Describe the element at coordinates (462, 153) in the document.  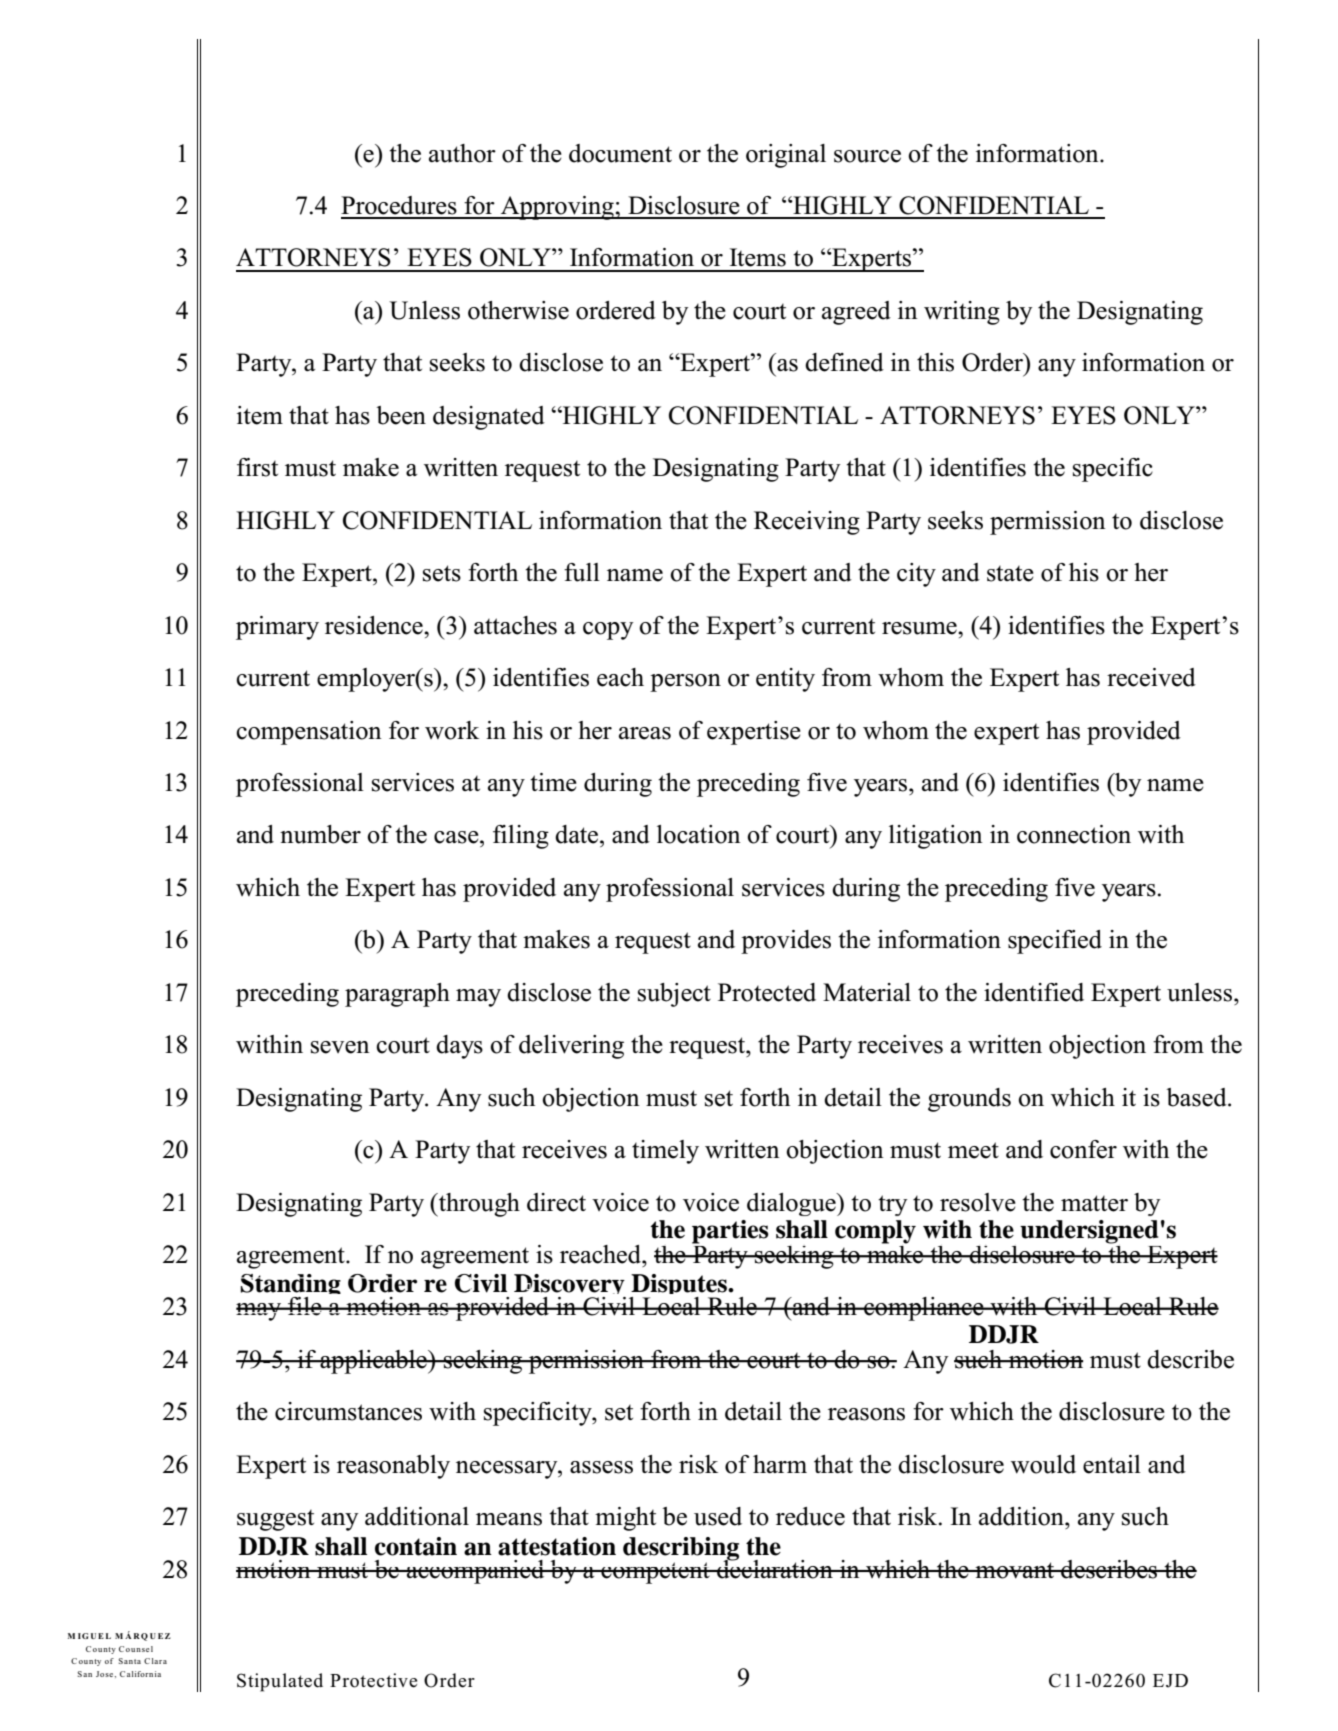
I see `author` at that location.
